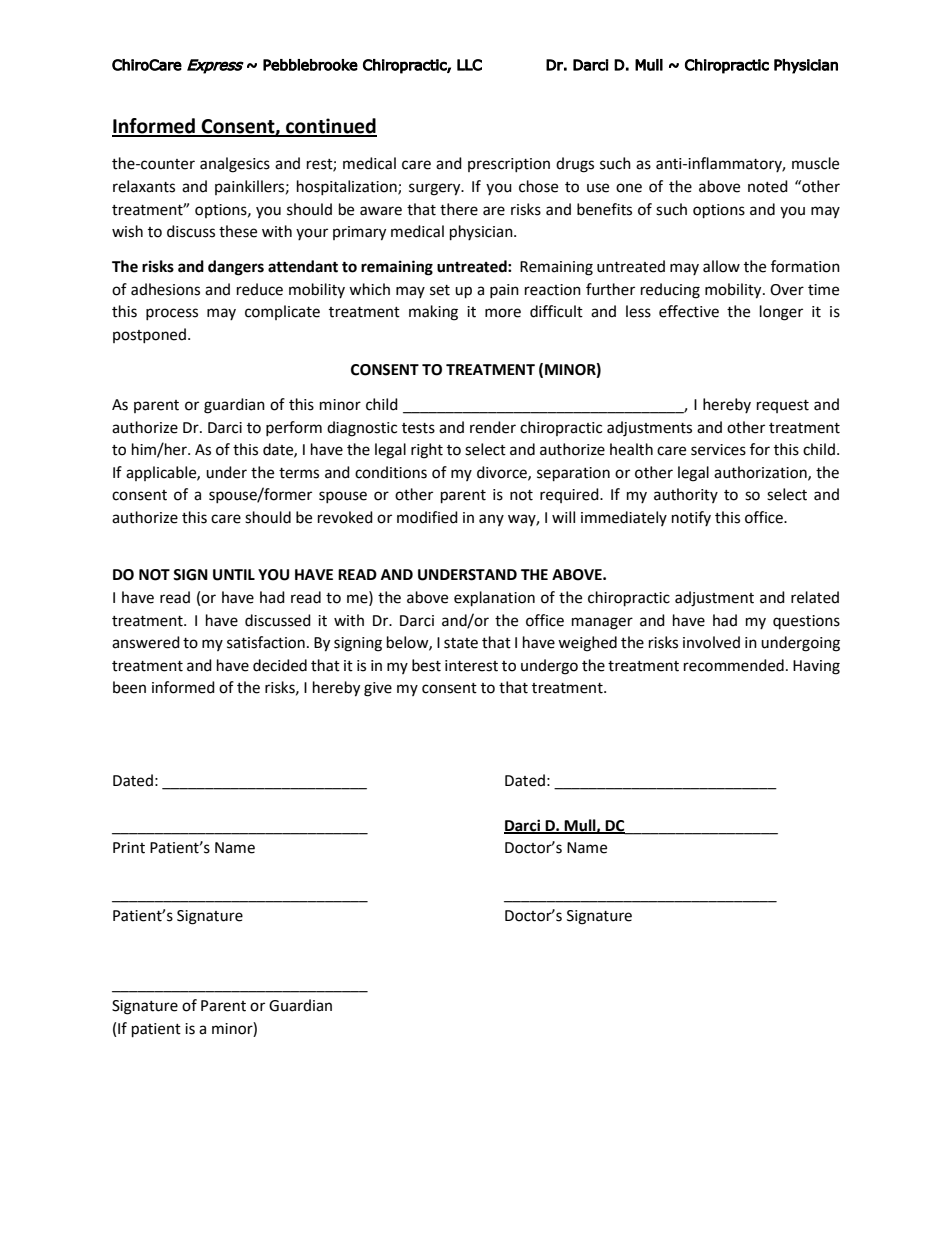 This screenshot has height=1233, width=952. Describe the element at coordinates (149, 335) in the screenshot. I see `postponed` at that location.
